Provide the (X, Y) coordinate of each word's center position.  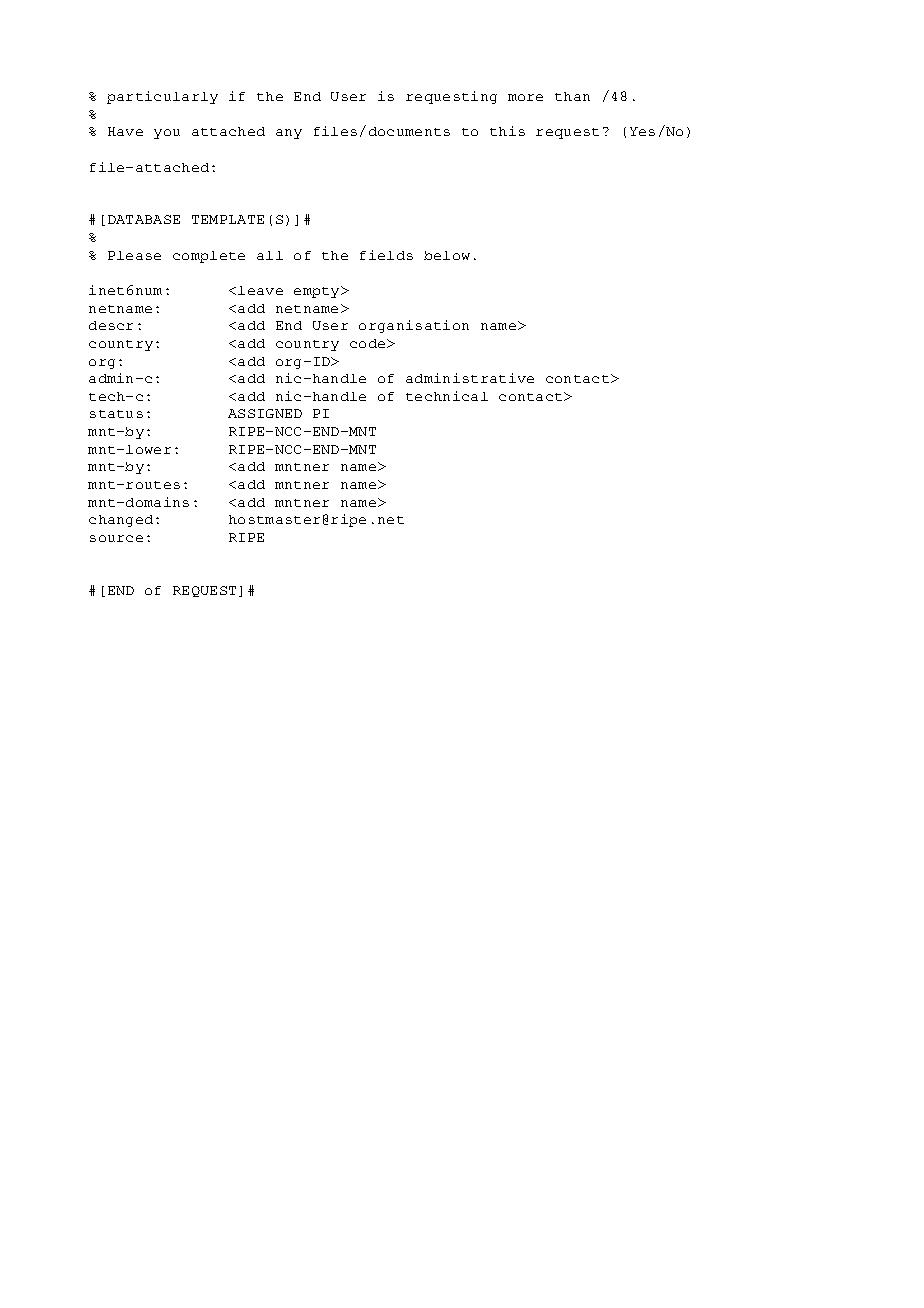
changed (121, 521)
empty (318, 292)
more (525, 97)
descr (111, 325)
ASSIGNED (265, 413)
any (289, 134)
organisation (414, 326)
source (116, 538)
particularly (162, 97)
